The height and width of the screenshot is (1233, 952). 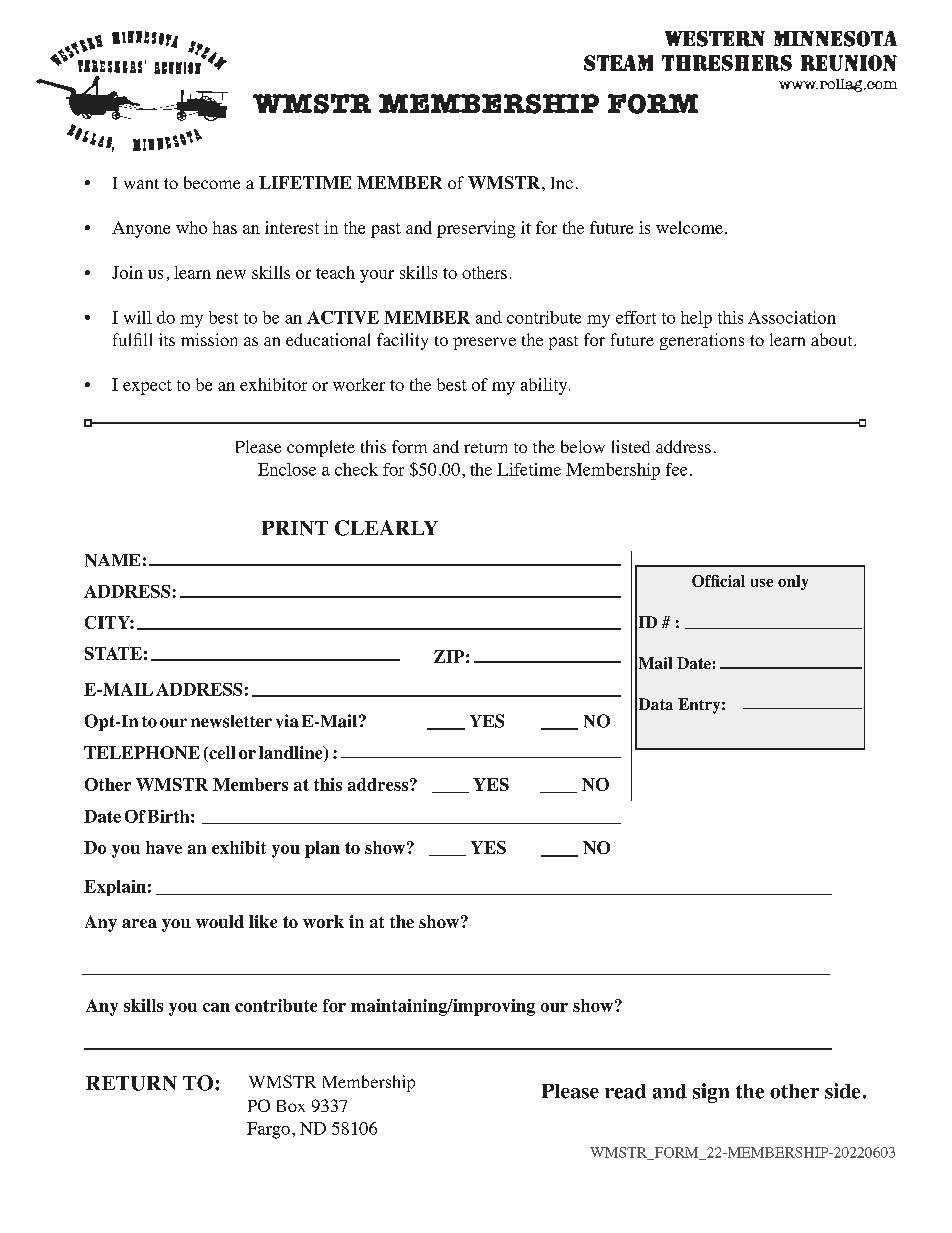 I want to click on sign, so click(x=711, y=1093).
